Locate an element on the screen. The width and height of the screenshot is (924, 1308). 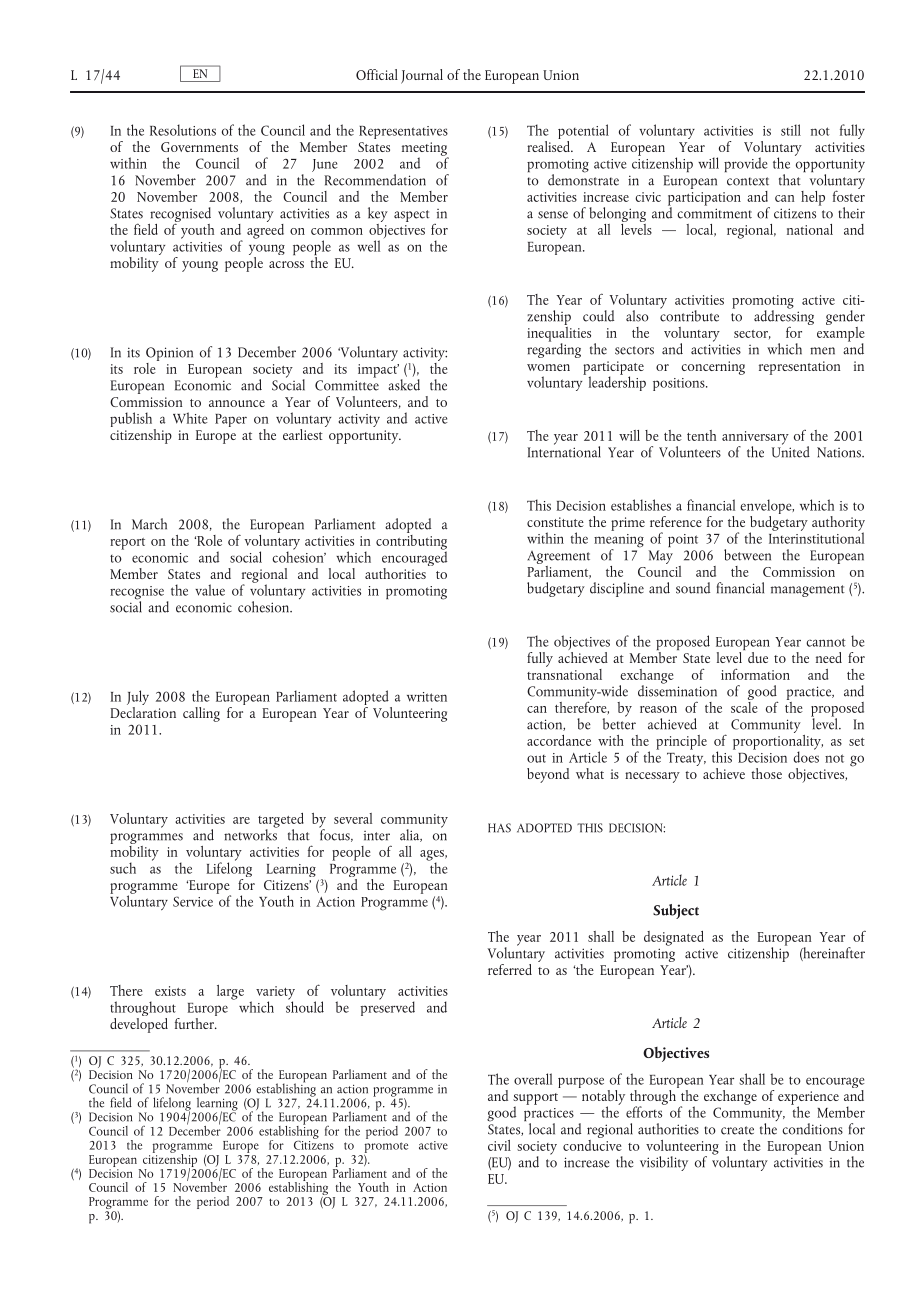
still is located at coordinates (791, 130).
